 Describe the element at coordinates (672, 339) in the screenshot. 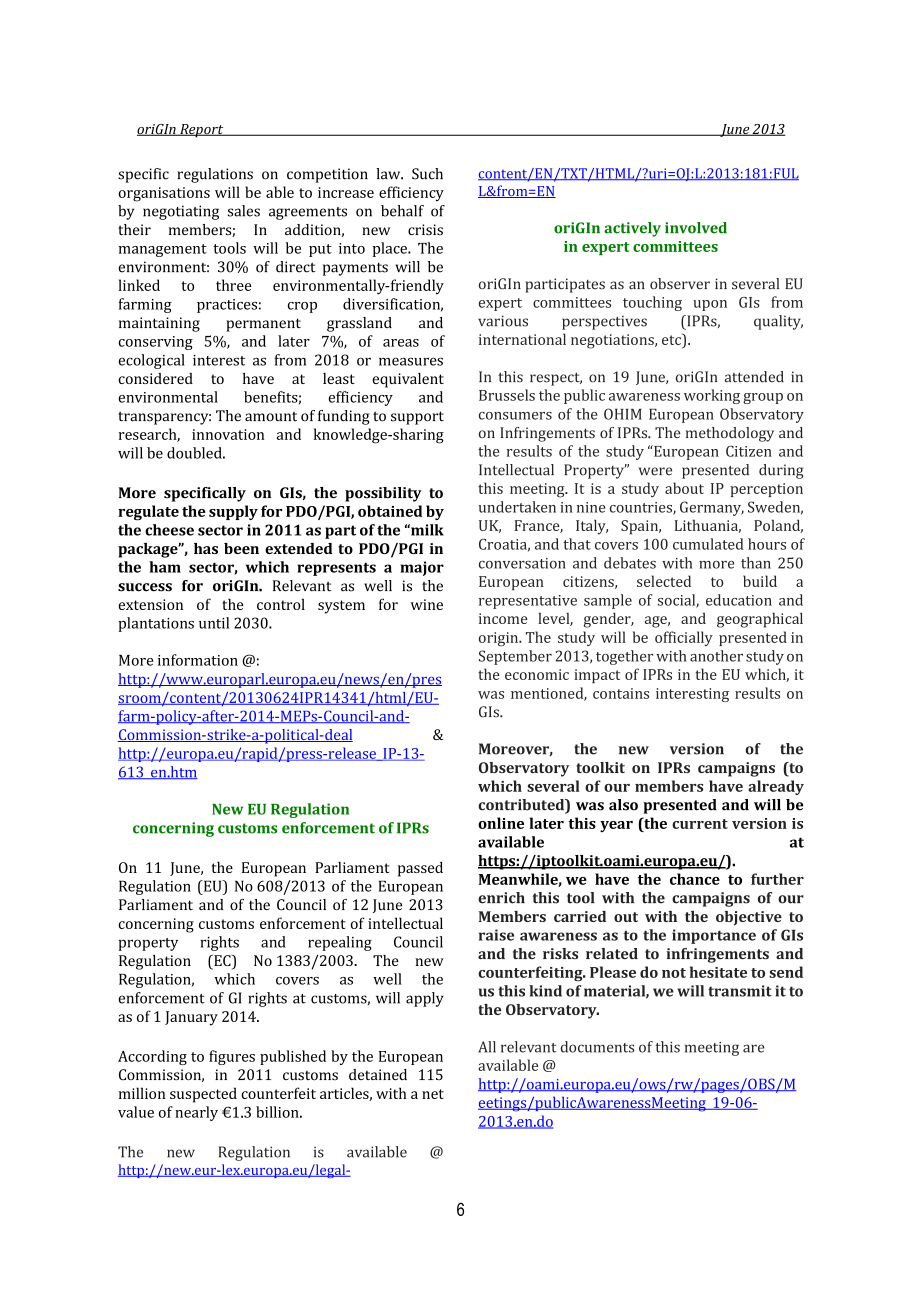

I see `etc` at that location.
